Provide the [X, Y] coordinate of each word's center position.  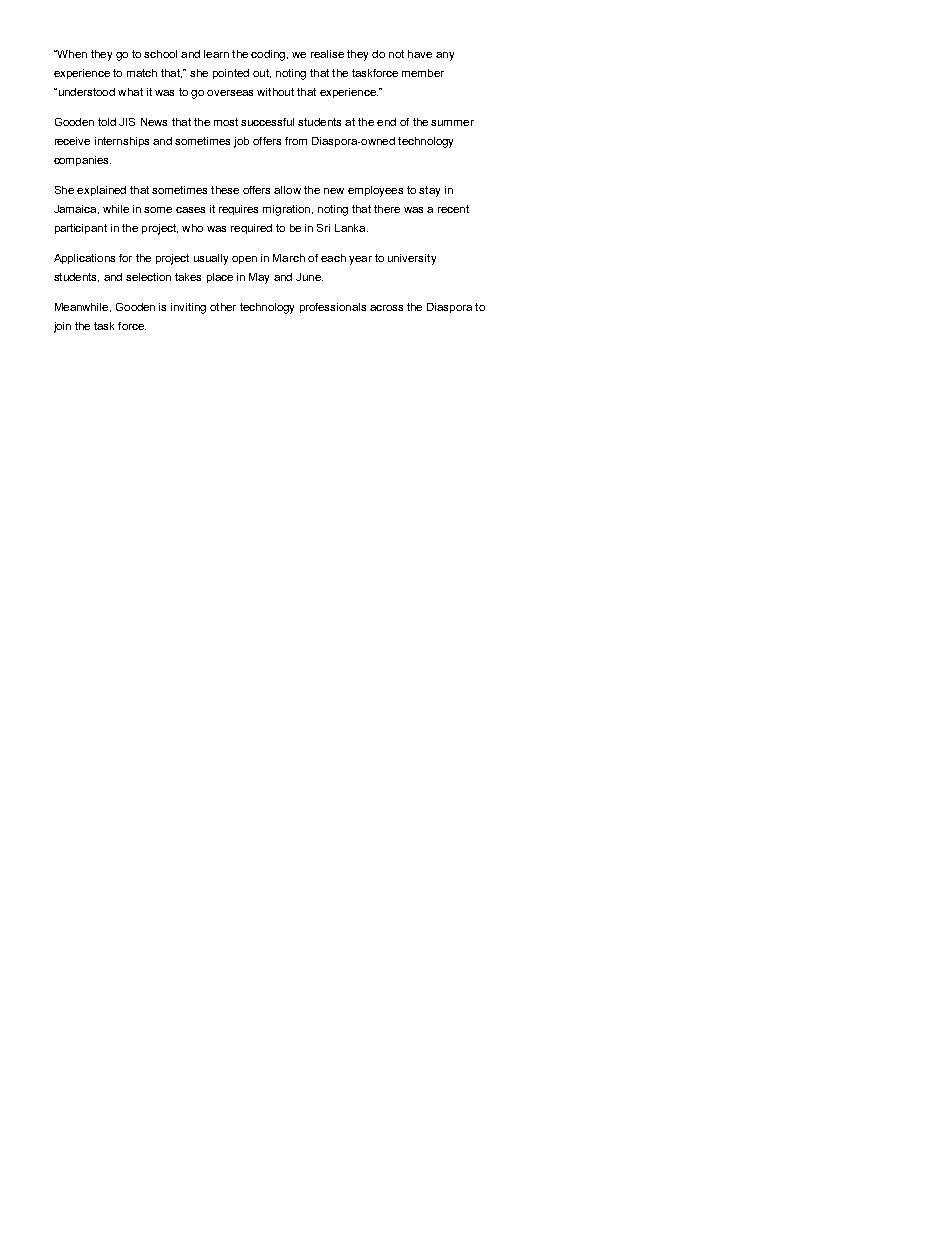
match [142, 73]
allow [287, 190]
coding [268, 55]
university [412, 259]
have [420, 54]
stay [429, 191]
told [107, 122]
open [244, 260]
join [62, 327]
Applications [84, 259]
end [386, 122]
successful [267, 122]
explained [101, 191]
